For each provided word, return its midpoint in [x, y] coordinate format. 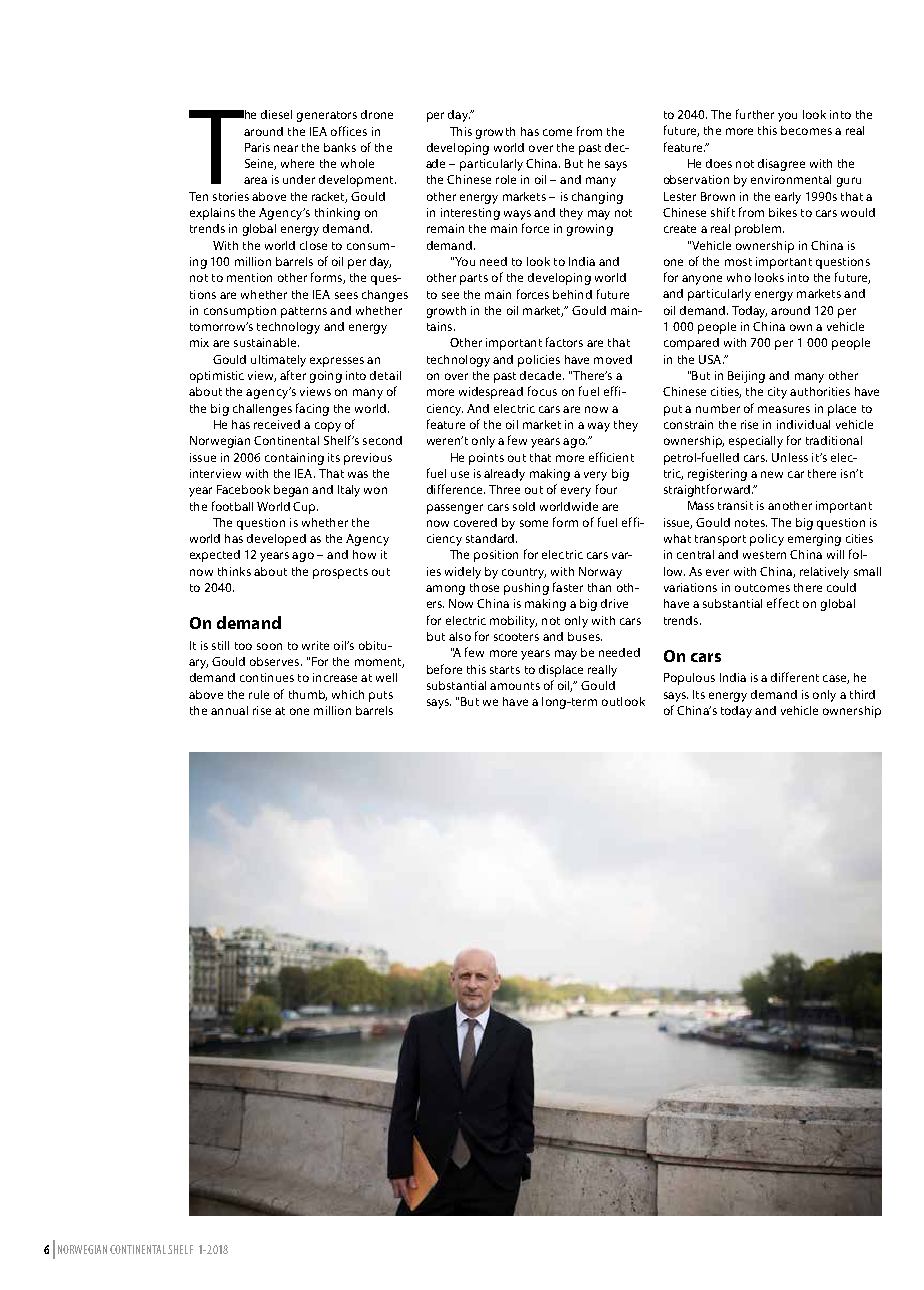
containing [294, 459]
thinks [234, 571]
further [755, 114]
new [772, 474]
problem [759, 230]
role [506, 179]
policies [539, 361]
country [524, 573]
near [286, 148]
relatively [824, 573]
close [313, 245]
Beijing [746, 377]
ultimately [278, 361]
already [504, 475]
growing [590, 230]
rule [259, 694]
